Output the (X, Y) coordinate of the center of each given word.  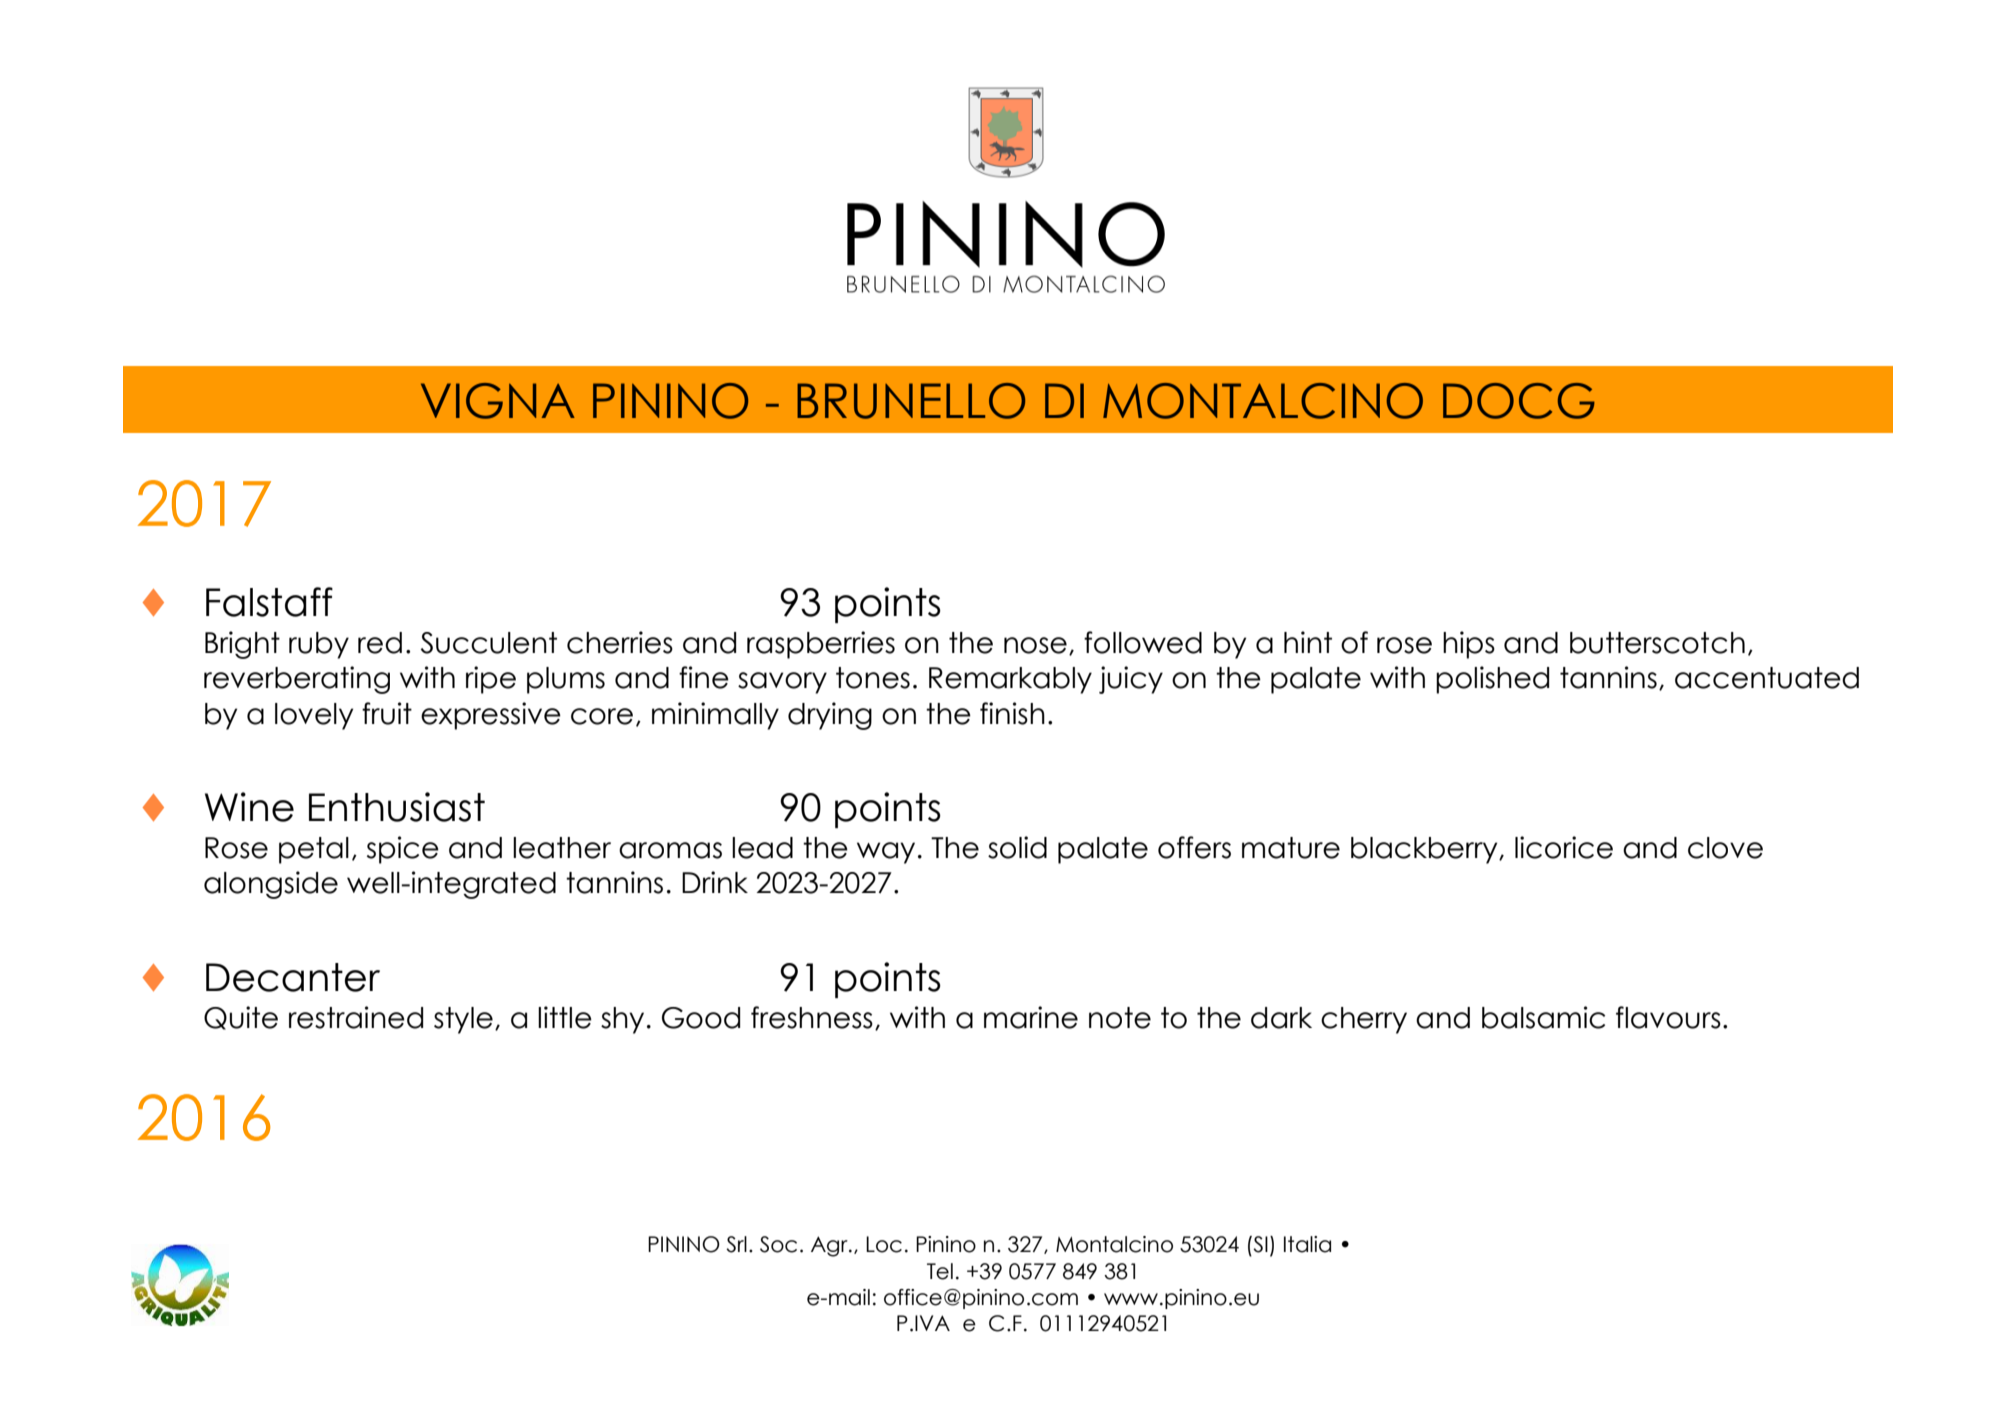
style (463, 1020)
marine (1031, 1017)
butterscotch (1657, 643)
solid (1017, 847)
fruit (387, 713)
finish (1012, 713)
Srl (736, 1244)
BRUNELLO (911, 401)
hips (1469, 645)
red (380, 643)
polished (1492, 680)
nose (1035, 645)
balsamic (1543, 1017)
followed (1143, 642)
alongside (271, 885)
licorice (1564, 847)
